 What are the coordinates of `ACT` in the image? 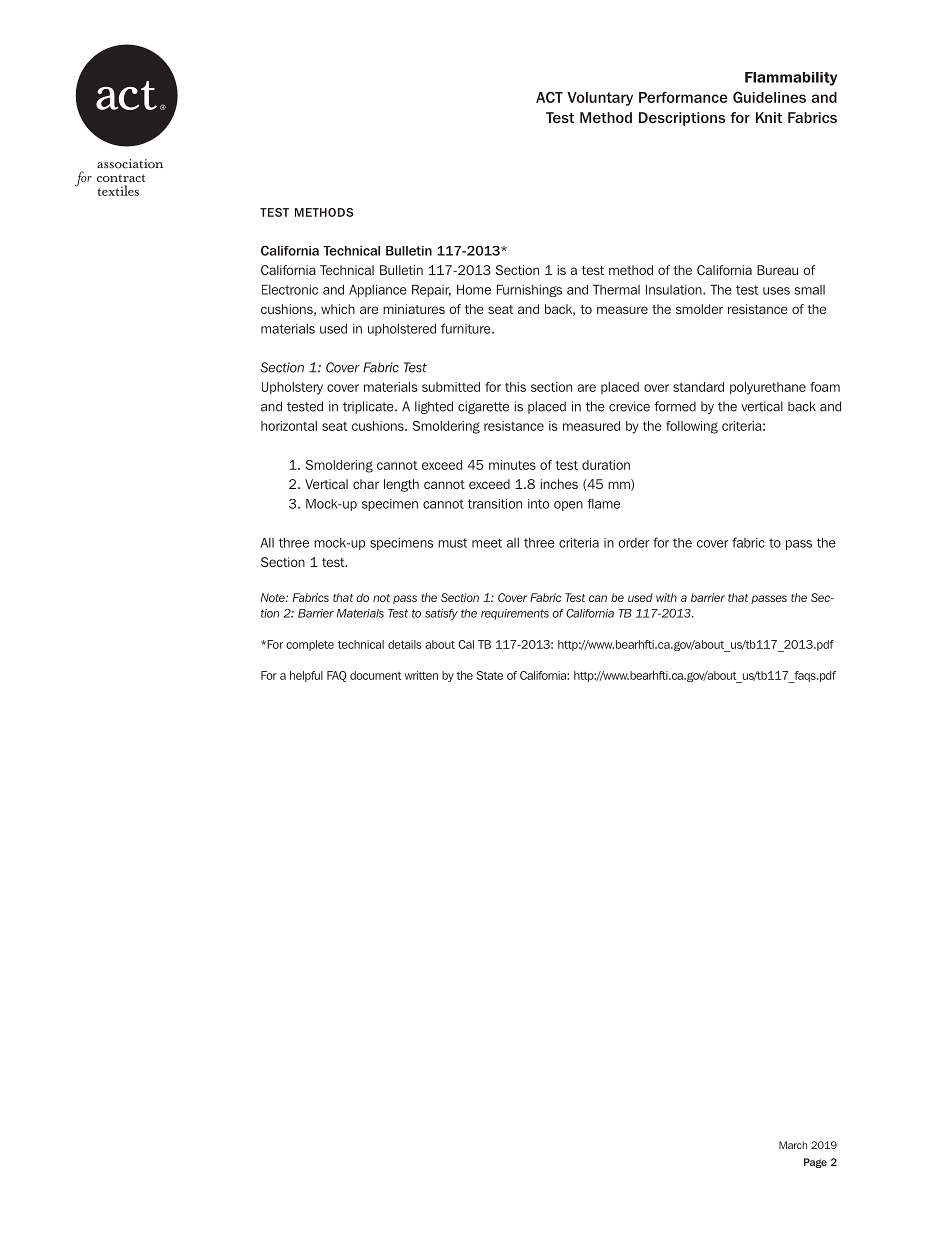 It's located at (549, 97).
